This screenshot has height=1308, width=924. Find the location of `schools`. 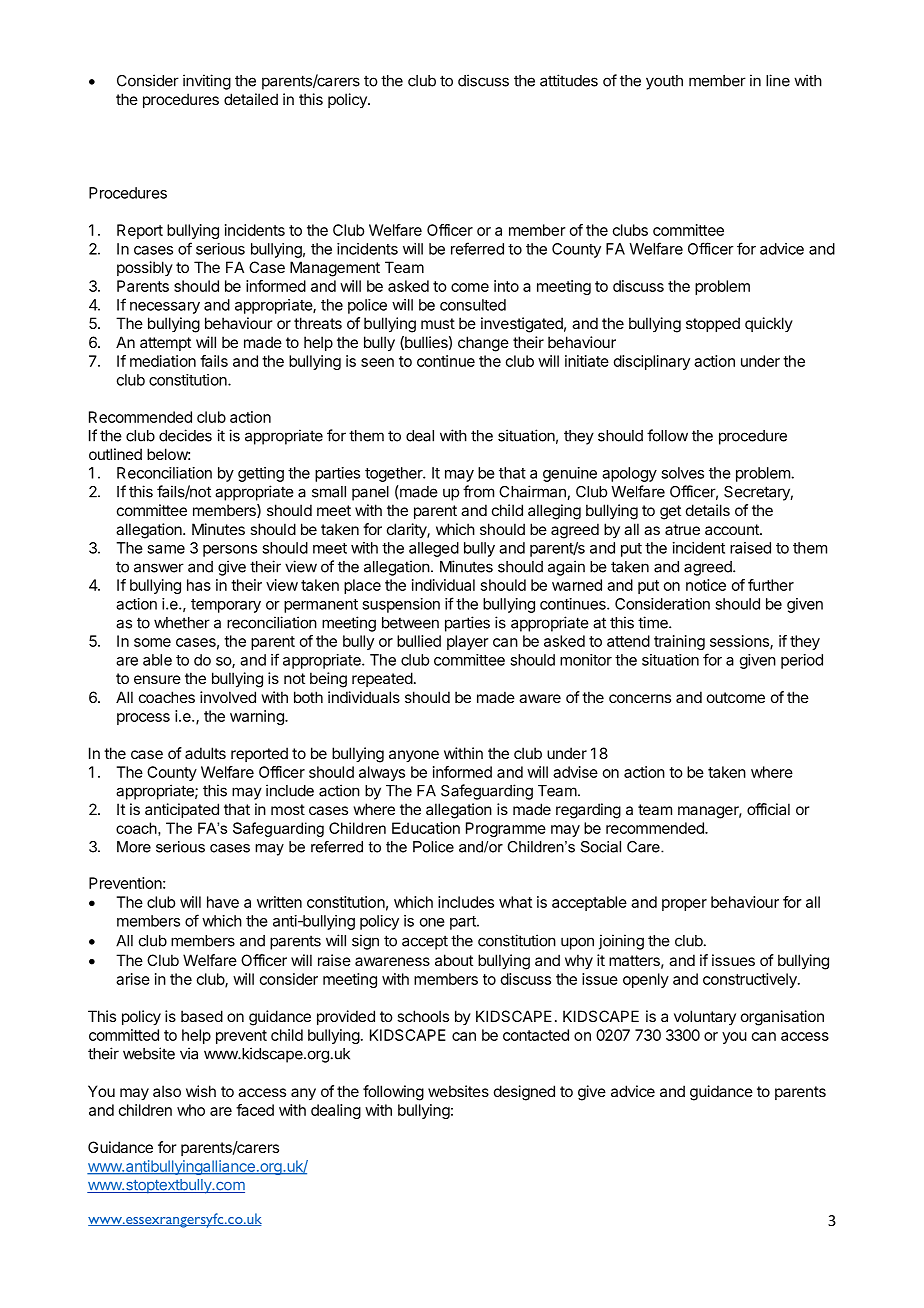

schools is located at coordinates (423, 1016).
